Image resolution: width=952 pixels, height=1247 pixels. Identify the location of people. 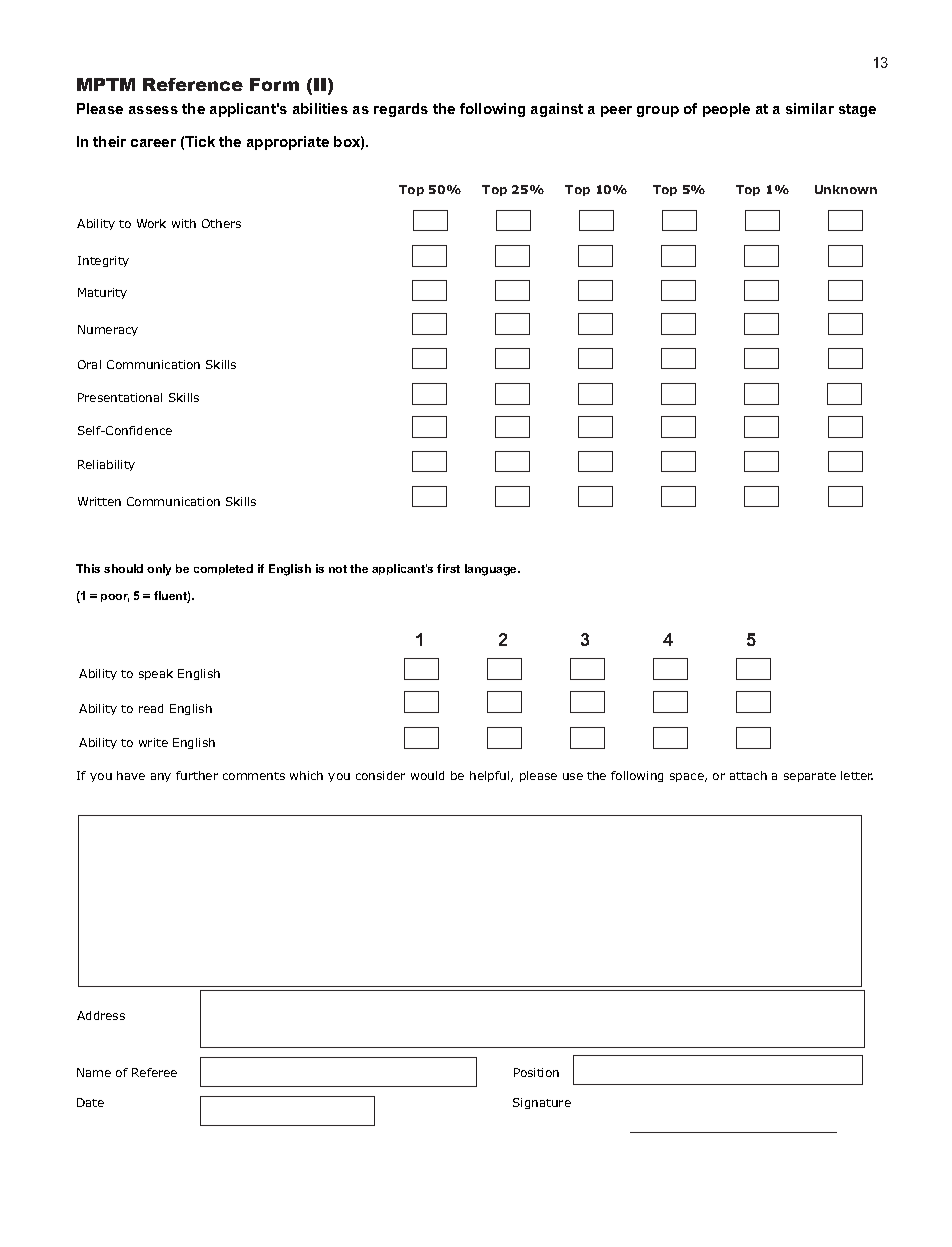
(726, 110).
